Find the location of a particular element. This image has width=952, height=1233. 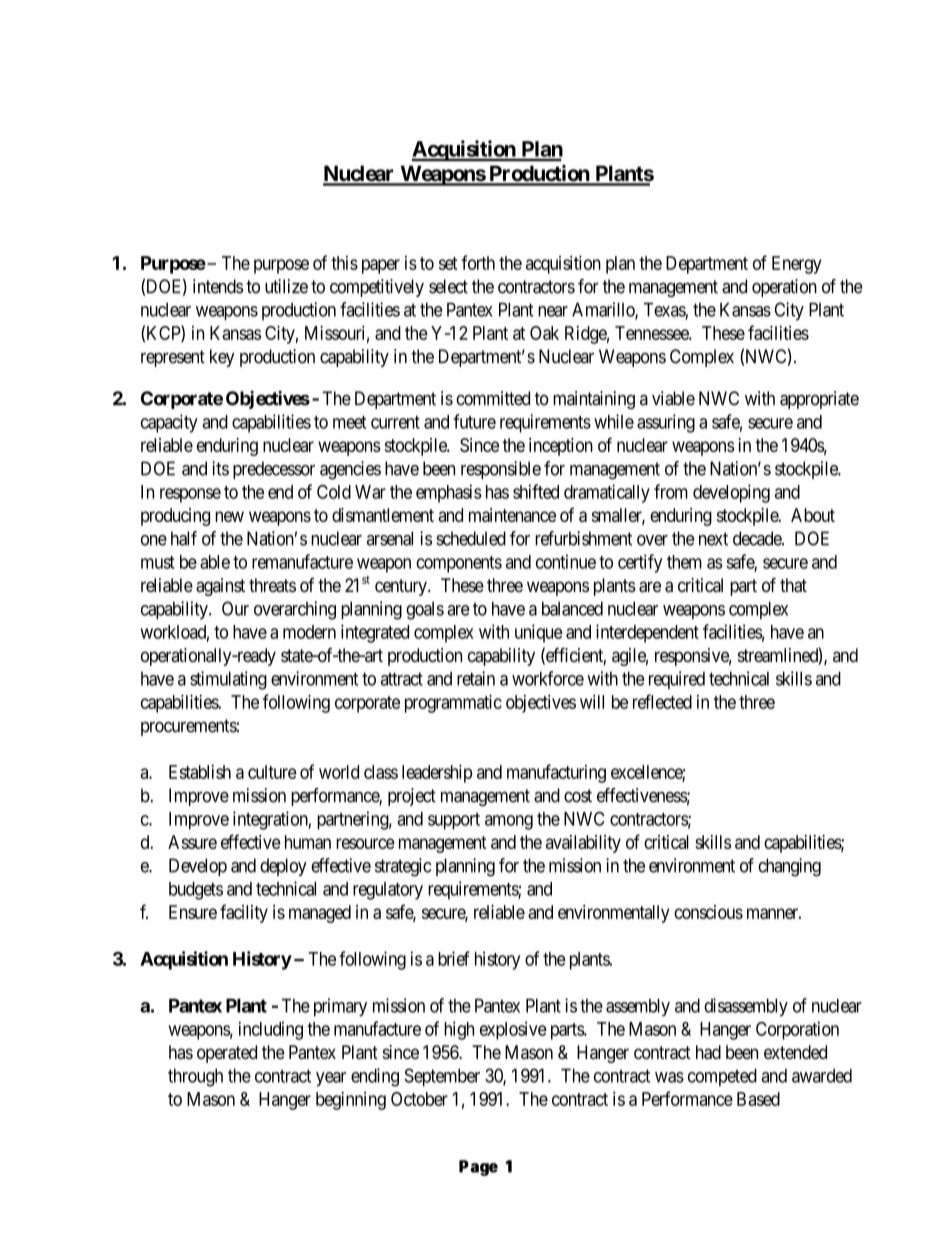

required is located at coordinates (677, 680).
